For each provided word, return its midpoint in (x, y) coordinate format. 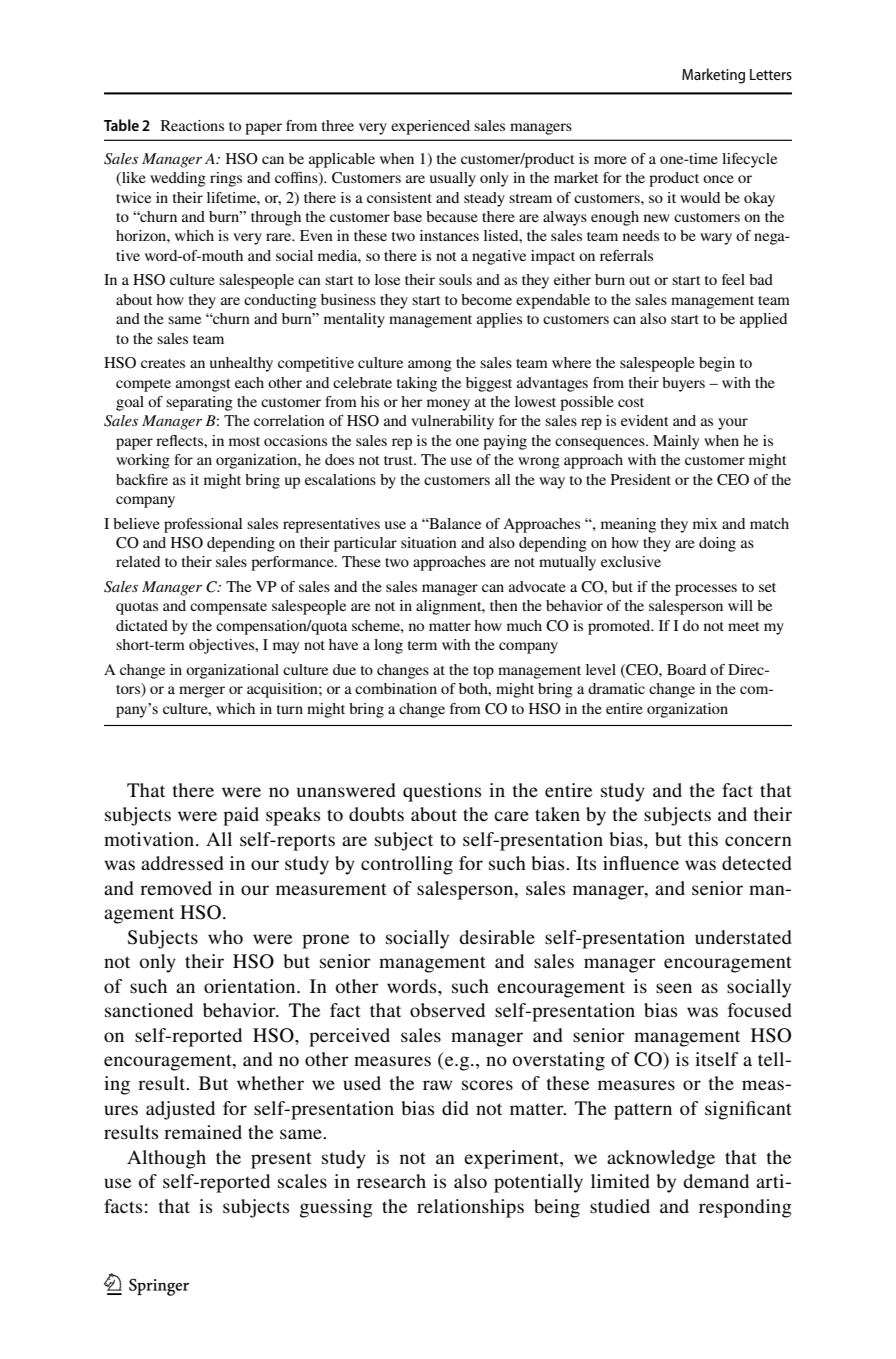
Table (121, 125)
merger (202, 692)
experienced (430, 127)
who (225, 937)
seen (674, 988)
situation (429, 542)
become (486, 299)
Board (686, 669)
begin (717, 364)
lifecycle (749, 160)
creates (163, 363)
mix (705, 523)
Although (166, 1159)
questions (442, 792)
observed (447, 1010)
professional (203, 525)
